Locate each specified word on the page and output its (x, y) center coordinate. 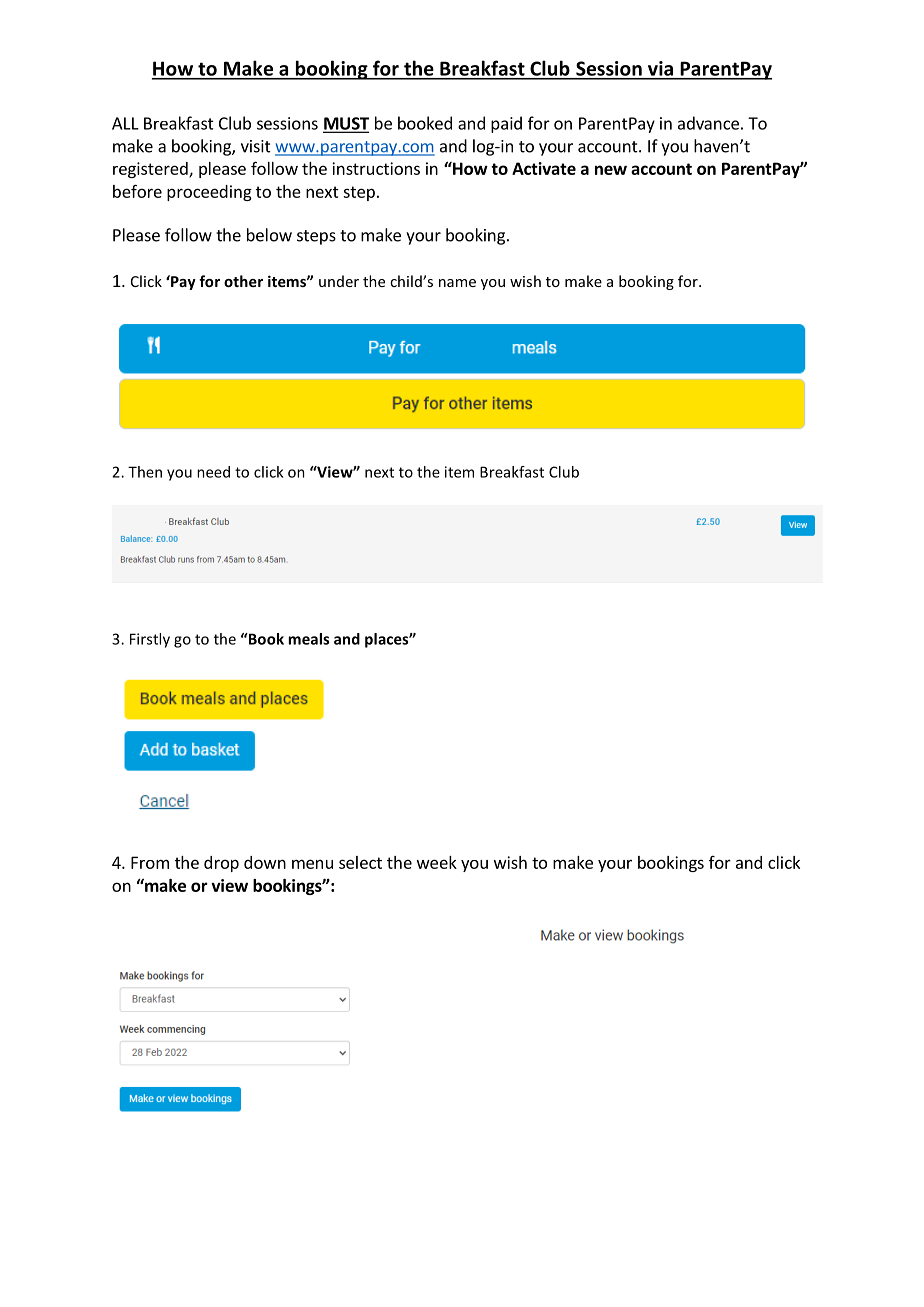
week (437, 862)
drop (221, 864)
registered (151, 170)
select (360, 862)
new (611, 170)
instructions (376, 168)
